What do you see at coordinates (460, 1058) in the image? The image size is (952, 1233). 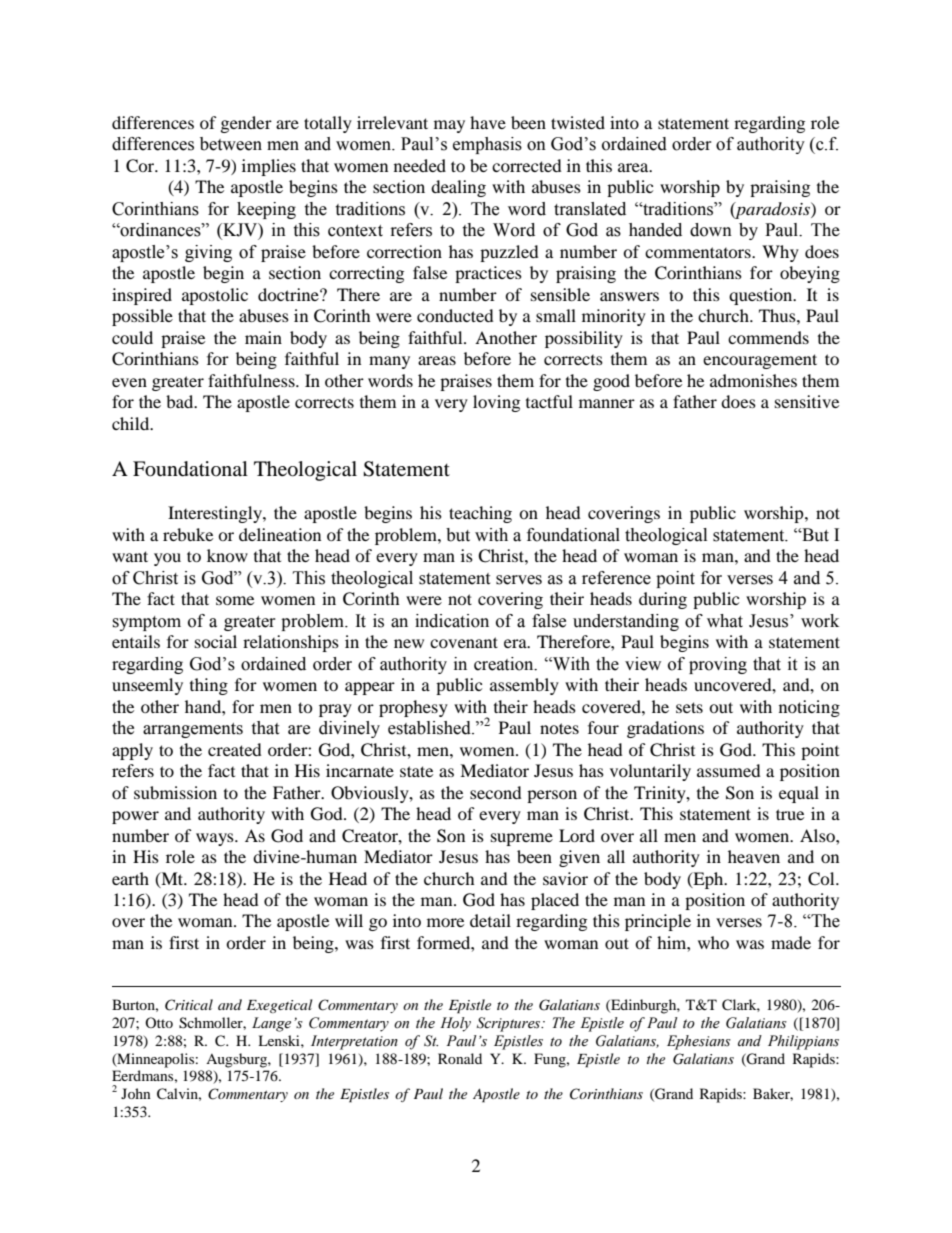 I see `Ronald` at bounding box center [460, 1058].
